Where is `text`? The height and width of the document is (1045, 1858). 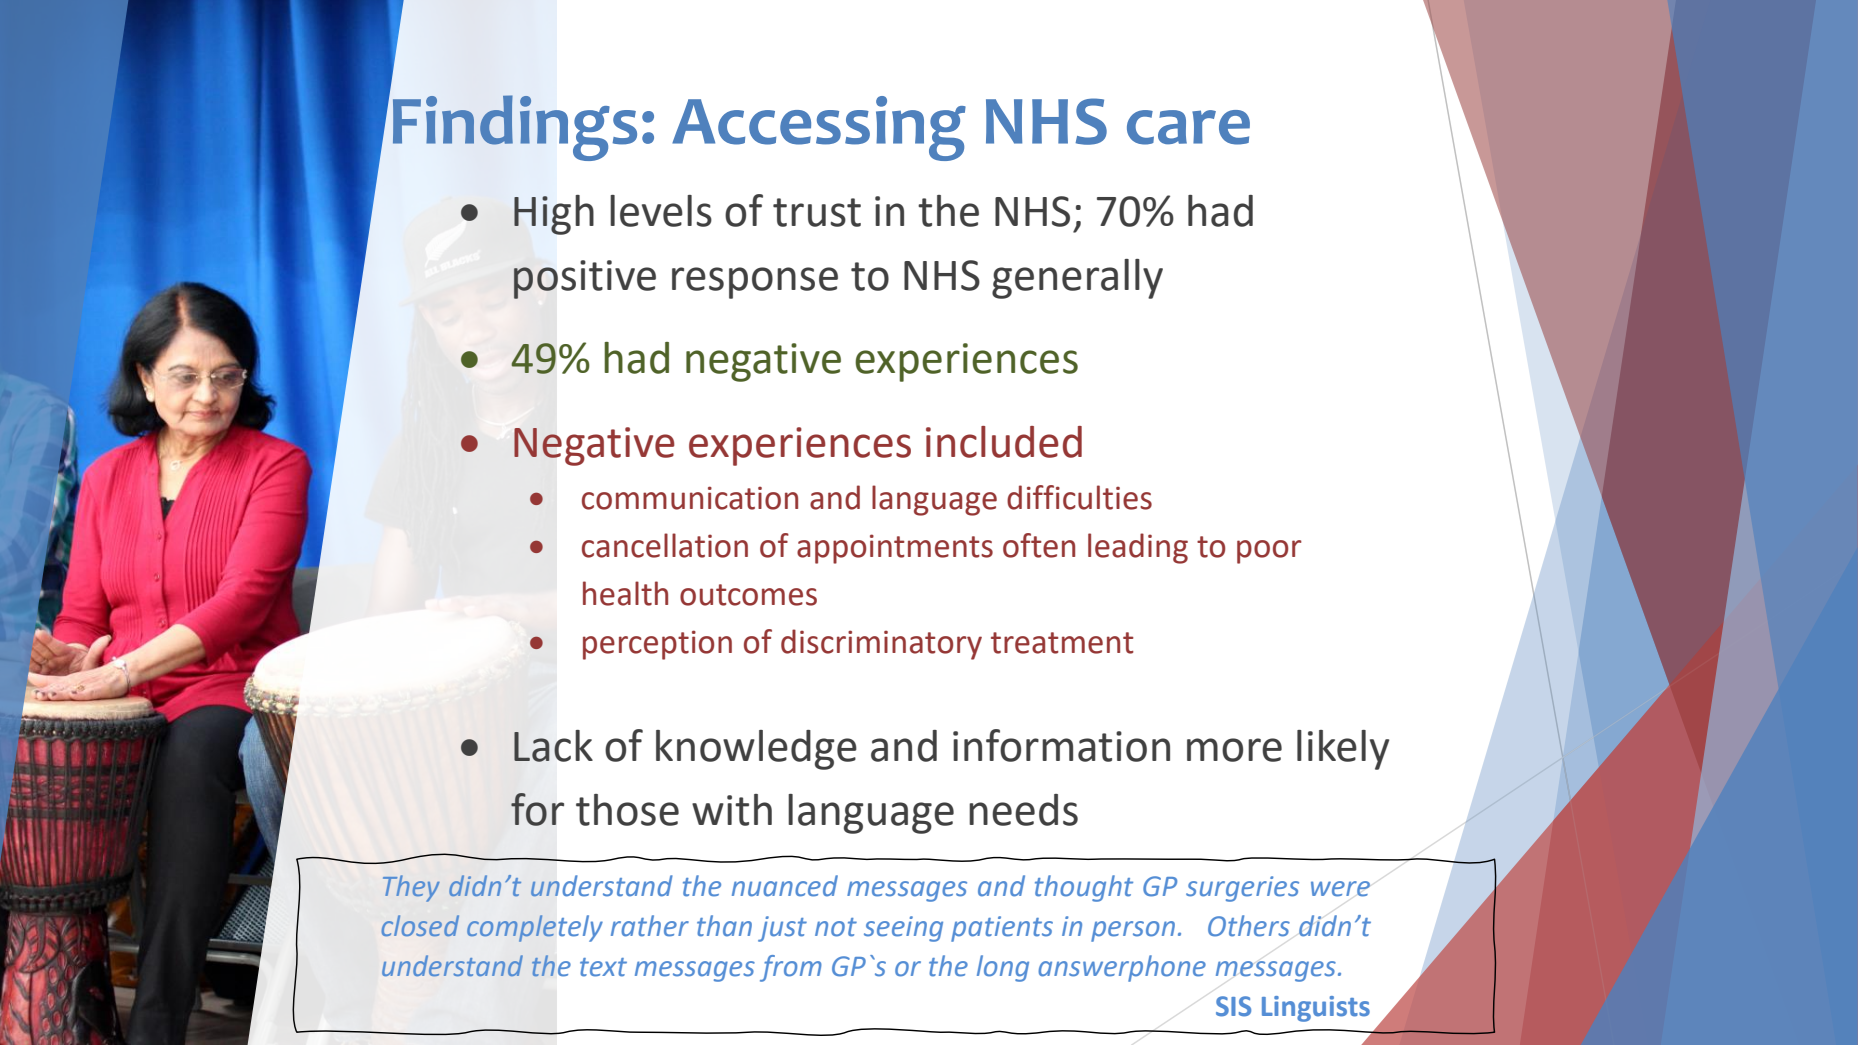 text is located at coordinates (603, 967).
